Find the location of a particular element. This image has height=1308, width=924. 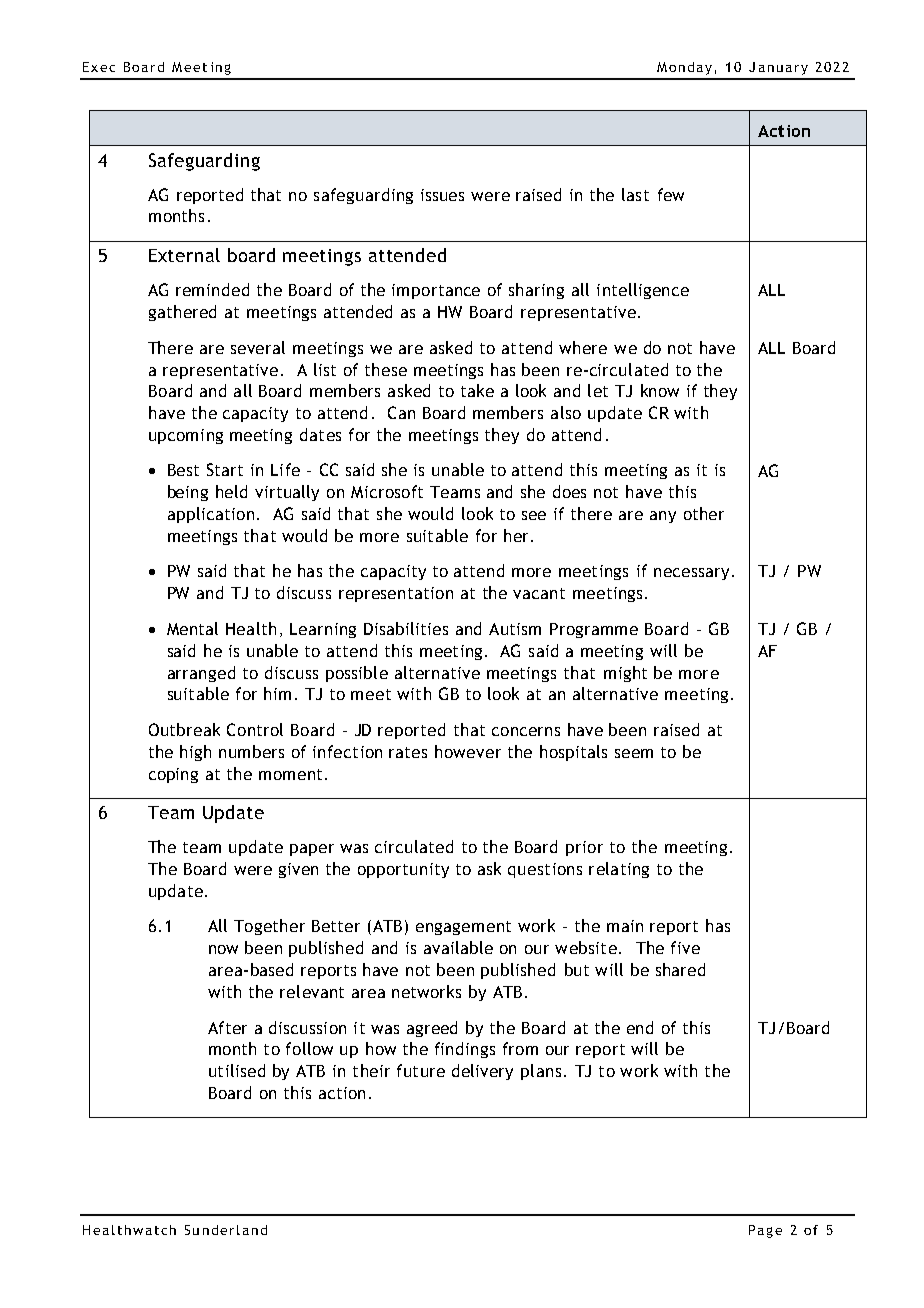

coping is located at coordinates (173, 775).
